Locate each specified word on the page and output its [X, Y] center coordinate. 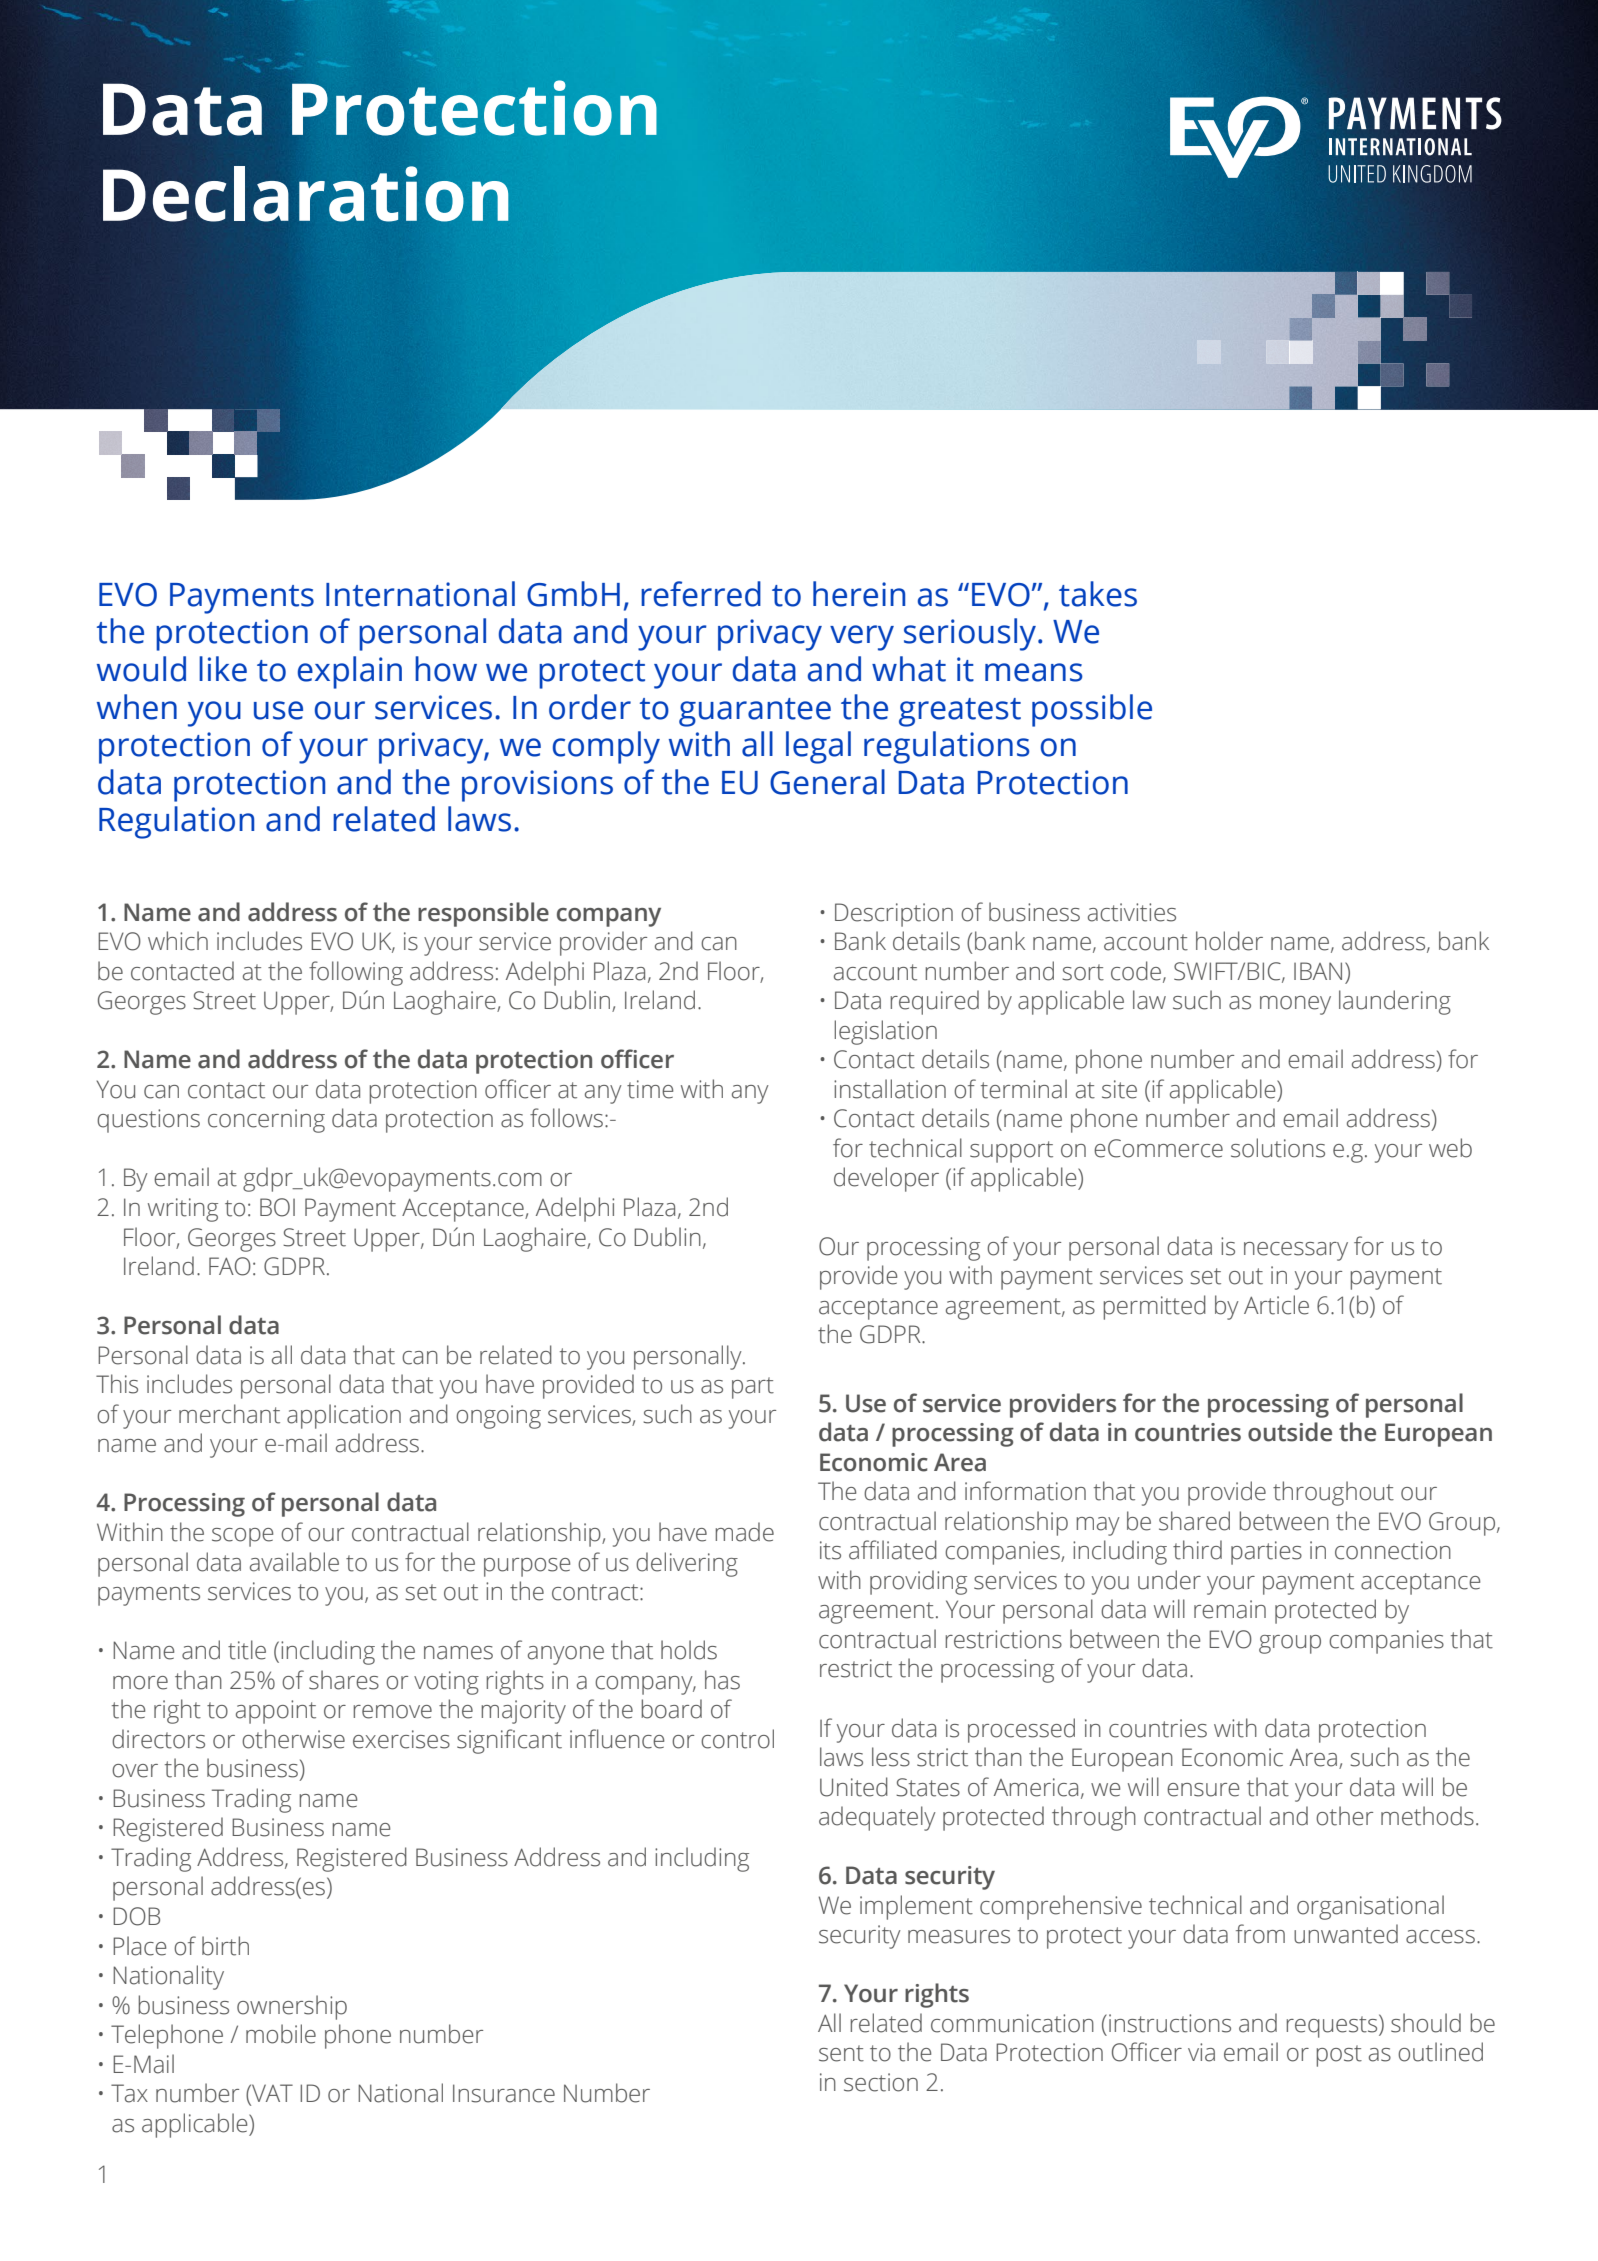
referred [701, 594]
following [356, 973]
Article [1276, 1305]
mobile [281, 2034]
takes [1098, 594]
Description [894, 915]
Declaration [306, 194]
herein [859, 594]
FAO [230, 1266]
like [223, 669]
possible [1092, 710]
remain [1230, 1609]
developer [886, 1179]
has [722, 1680]
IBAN [1318, 971]
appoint [276, 1712]
